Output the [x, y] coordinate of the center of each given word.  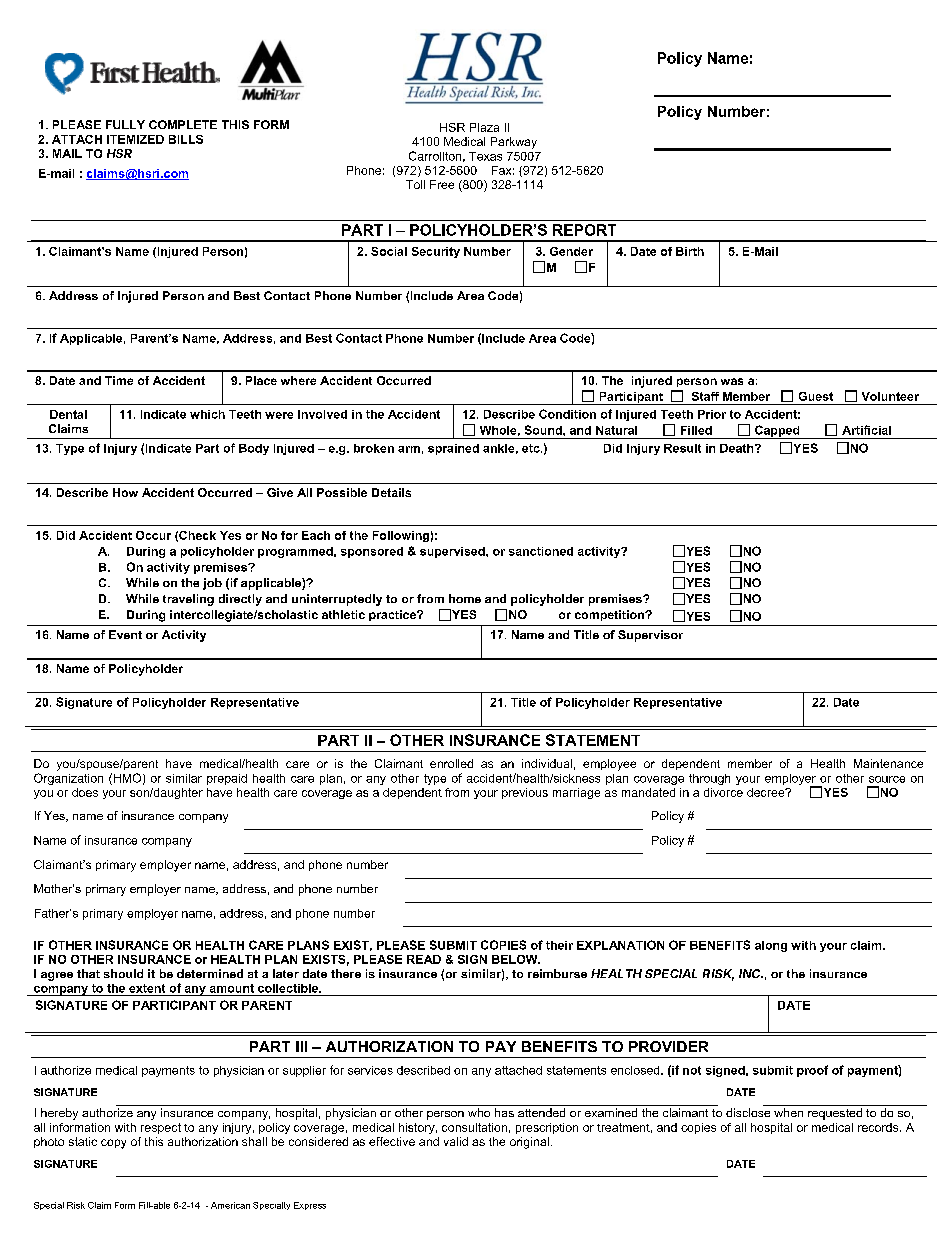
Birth [690, 251]
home [465, 598]
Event [125, 634]
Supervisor [650, 636]
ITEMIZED [135, 139]
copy [113, 1144]
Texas [485, 156]
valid [456, 1141]
